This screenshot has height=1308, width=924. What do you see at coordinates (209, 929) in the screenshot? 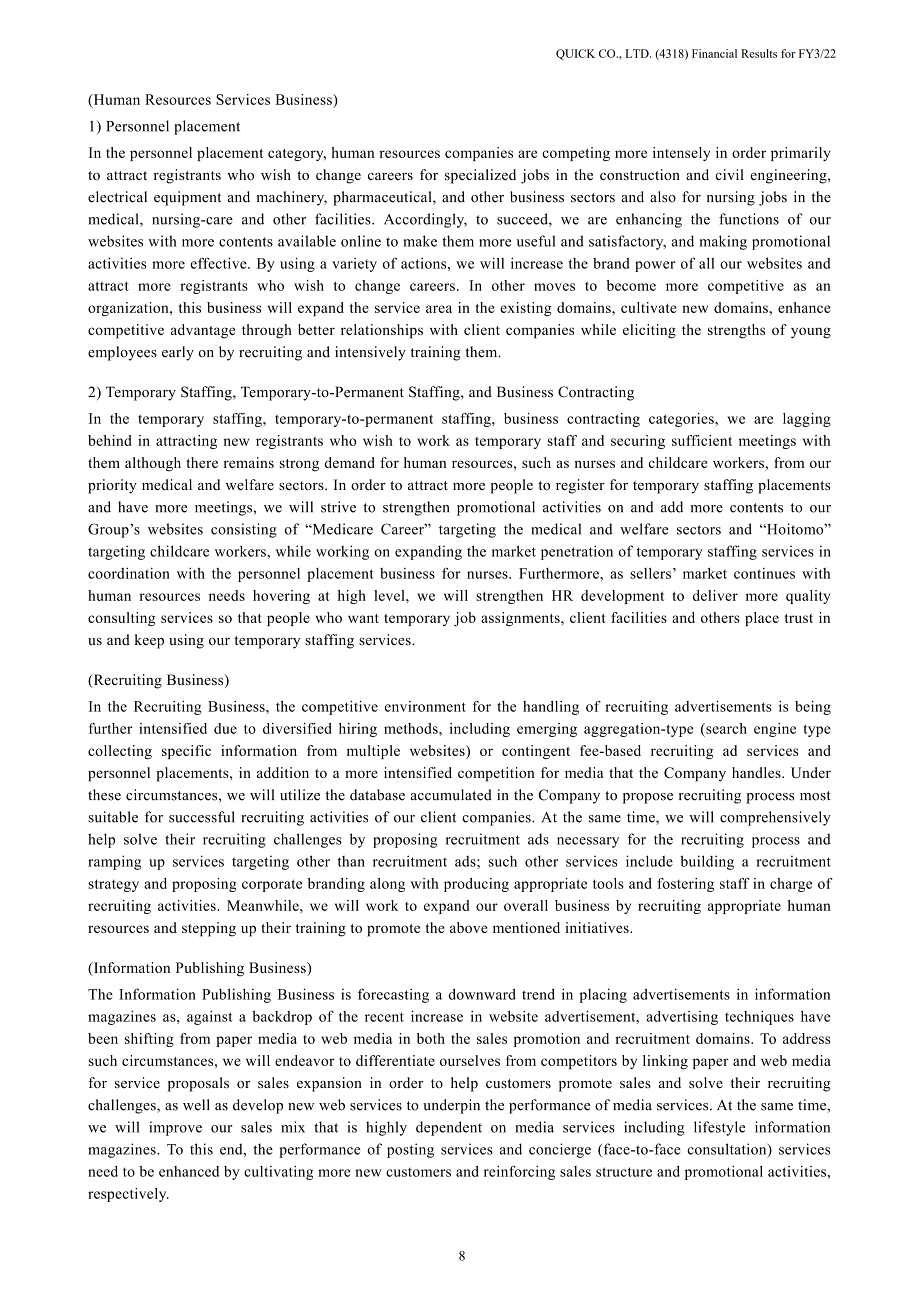
I see `stepping` at bounding box center [209, 929].
